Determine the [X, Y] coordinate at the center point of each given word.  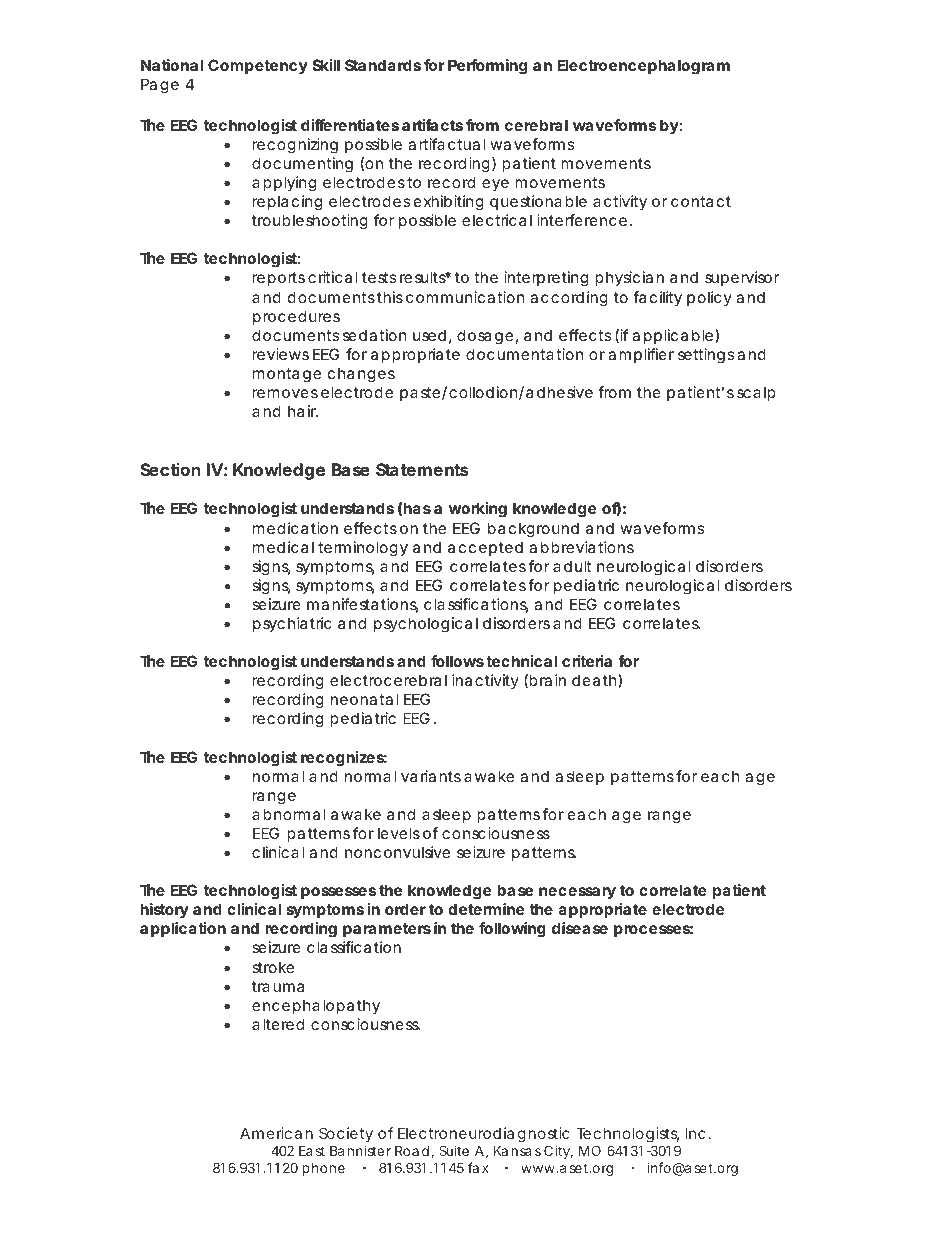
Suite [454, 1150]
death [595, 681]
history [164, 910]
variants [431, 776]
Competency [258, 66]
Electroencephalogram [644, 67]
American [276, 1133]
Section [171, 469]
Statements [422, 469]
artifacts [432, 125]
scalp [756, 393]
